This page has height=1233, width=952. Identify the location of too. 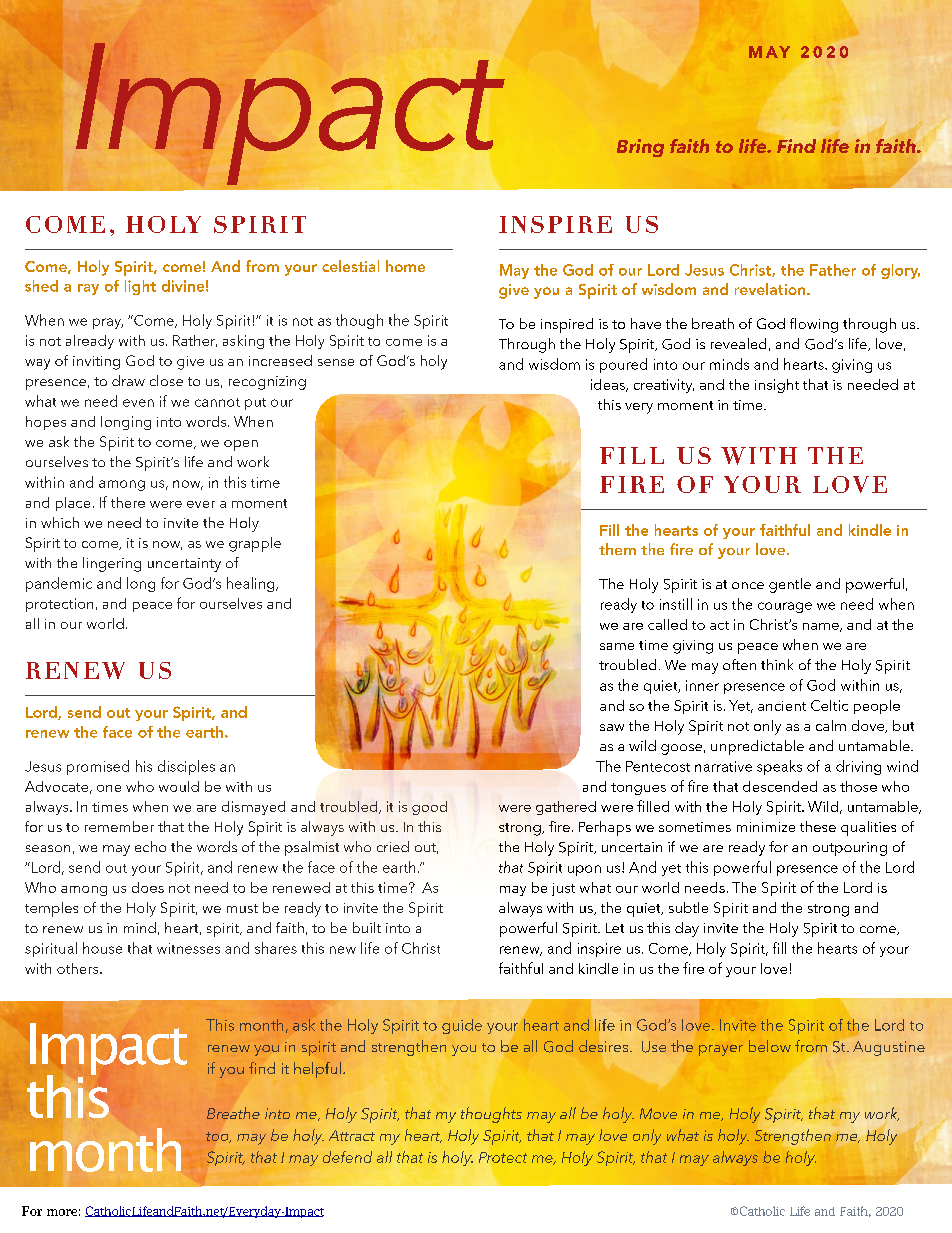
(218, 1137).
